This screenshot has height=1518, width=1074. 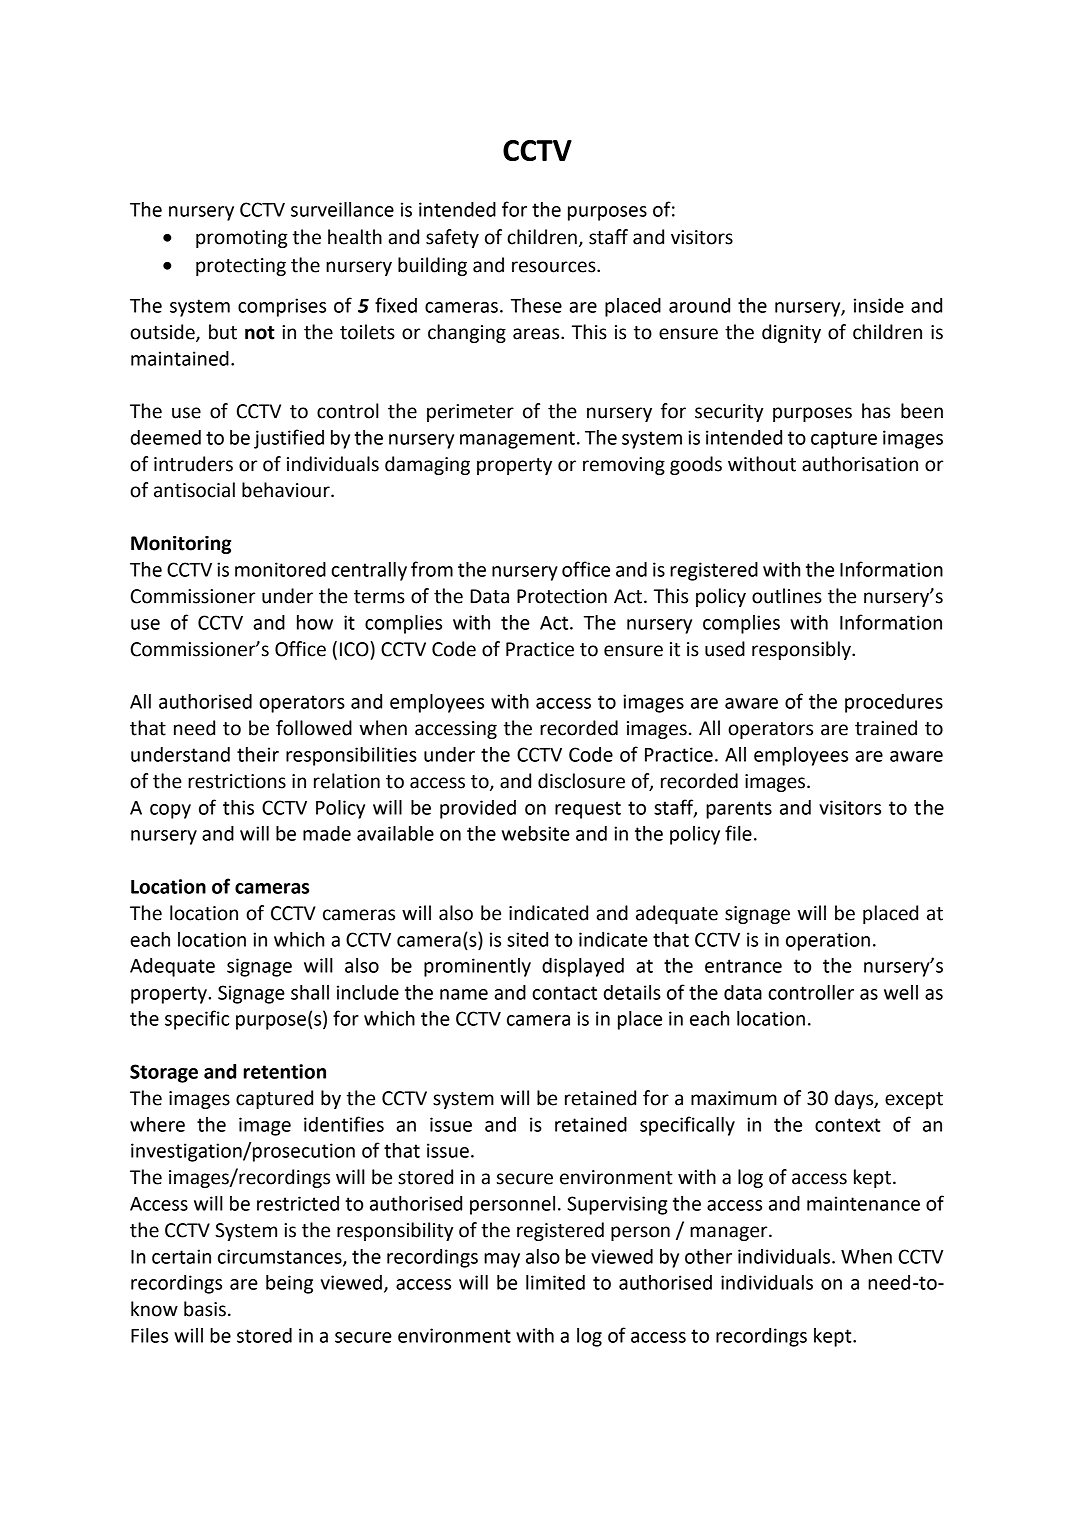 I want to click on Protection, so click(x=562, y=596).
